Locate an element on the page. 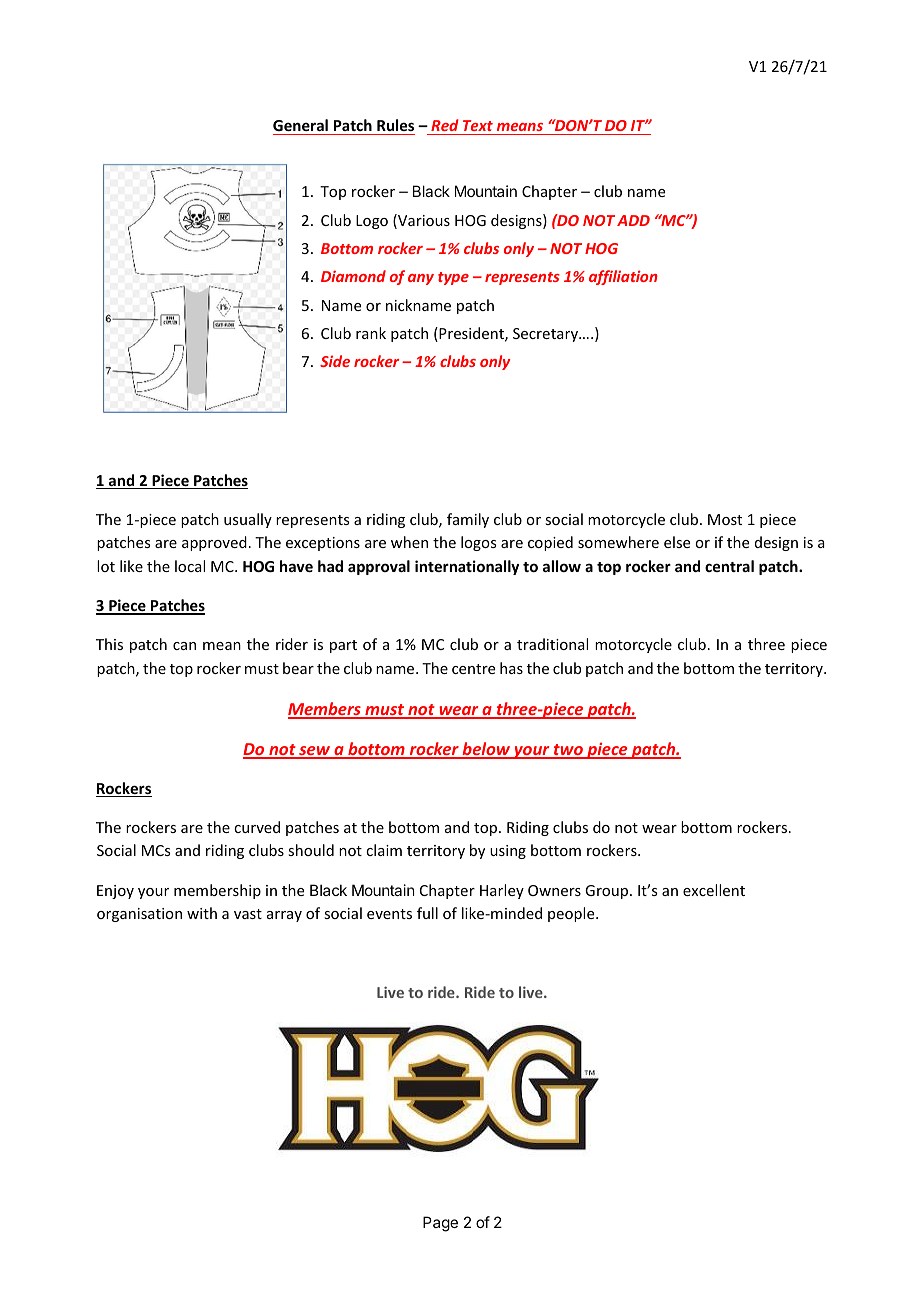  full is located at coordinates (427, 913).
